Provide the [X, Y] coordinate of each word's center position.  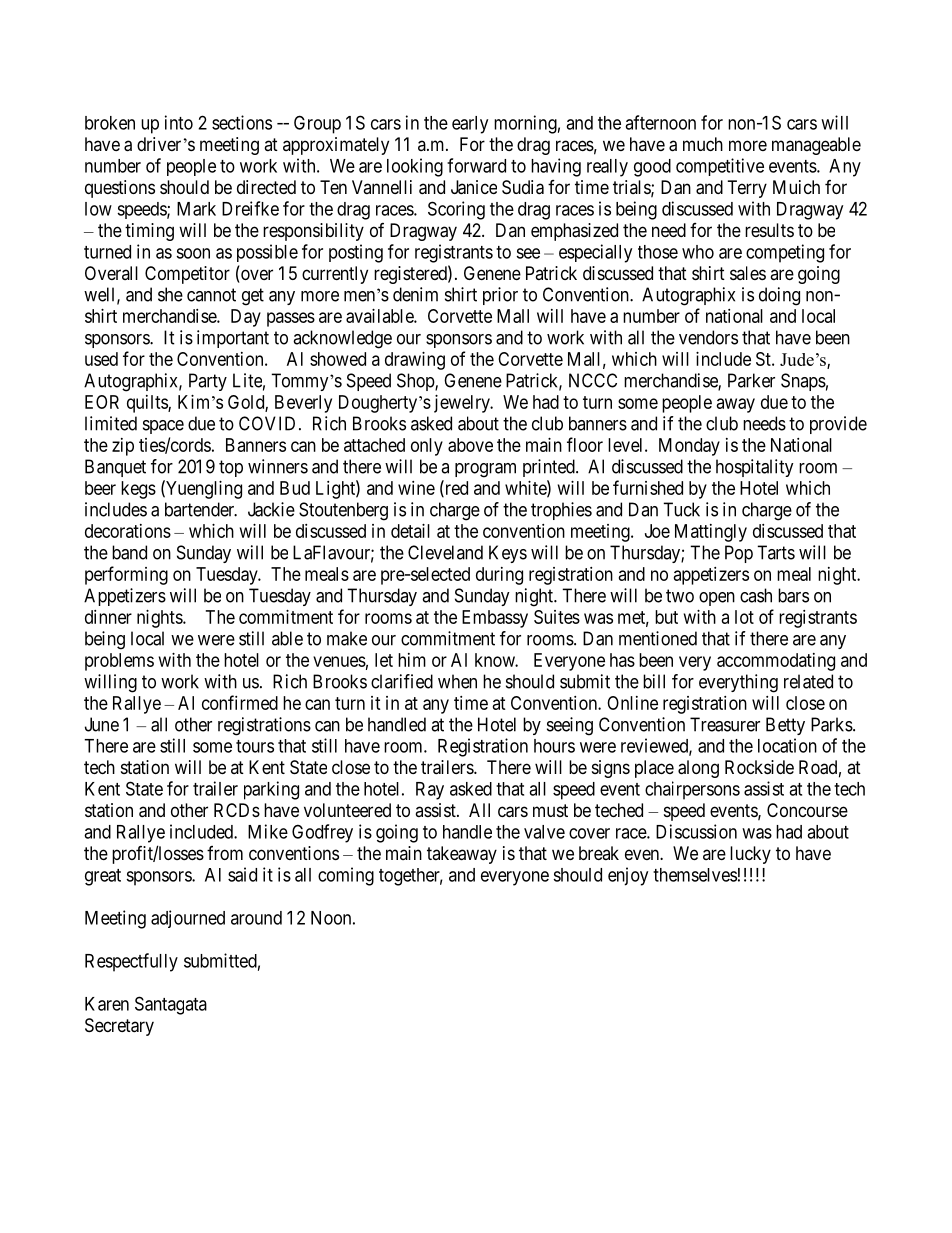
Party [208, 382]
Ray [430, 791]
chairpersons [692, 790]
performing [126, 575]
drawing [415, 361]
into [179, 122]
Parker [751, 380]
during [499, 576]
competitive [720, 167]
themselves [695, 875]
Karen [107, 1004]
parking [271, 790]
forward [476, 165]
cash [756, 595]
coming [346, 876]
